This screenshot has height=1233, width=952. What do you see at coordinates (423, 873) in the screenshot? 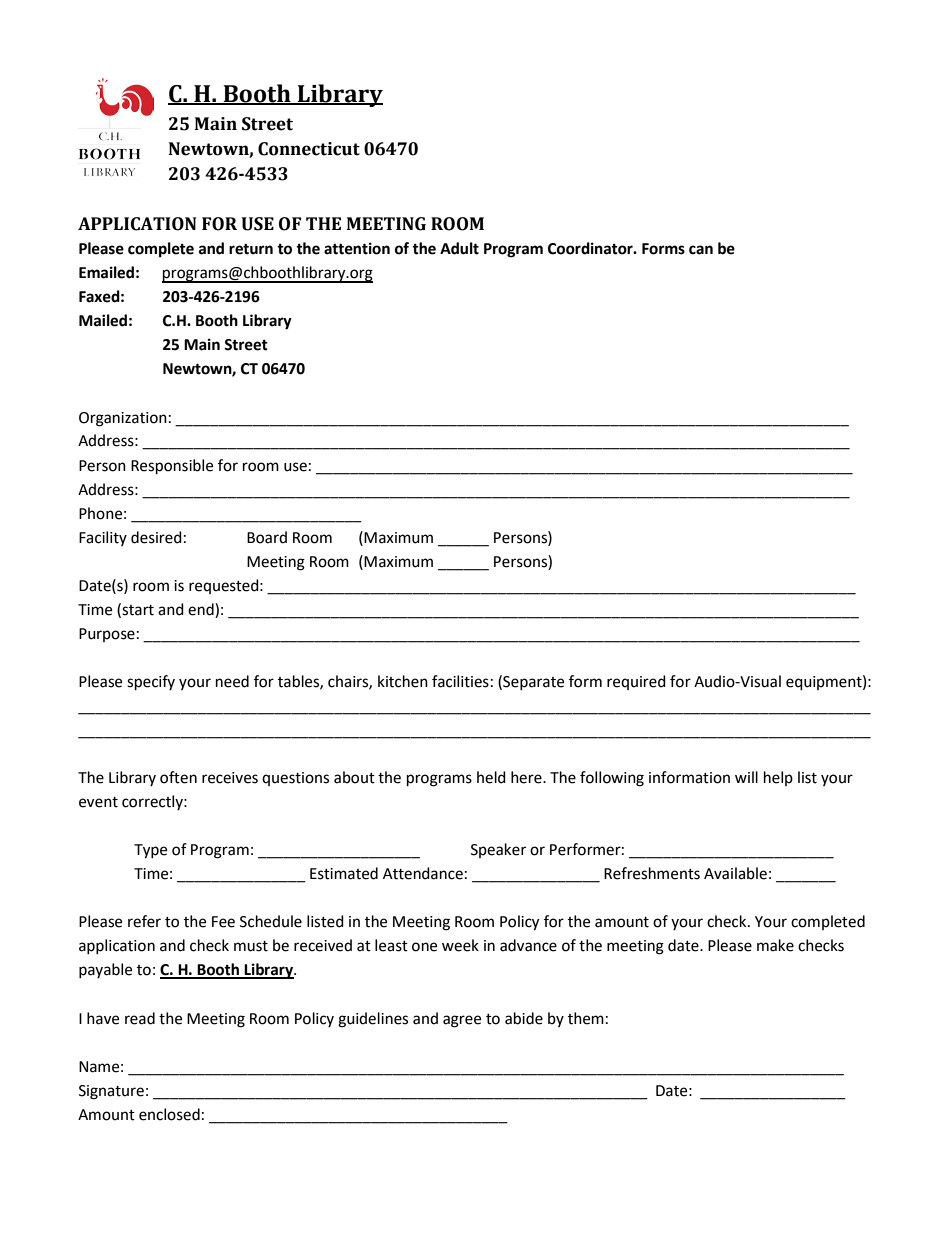
I see `Attendance` at bounding box center [423, 873].
